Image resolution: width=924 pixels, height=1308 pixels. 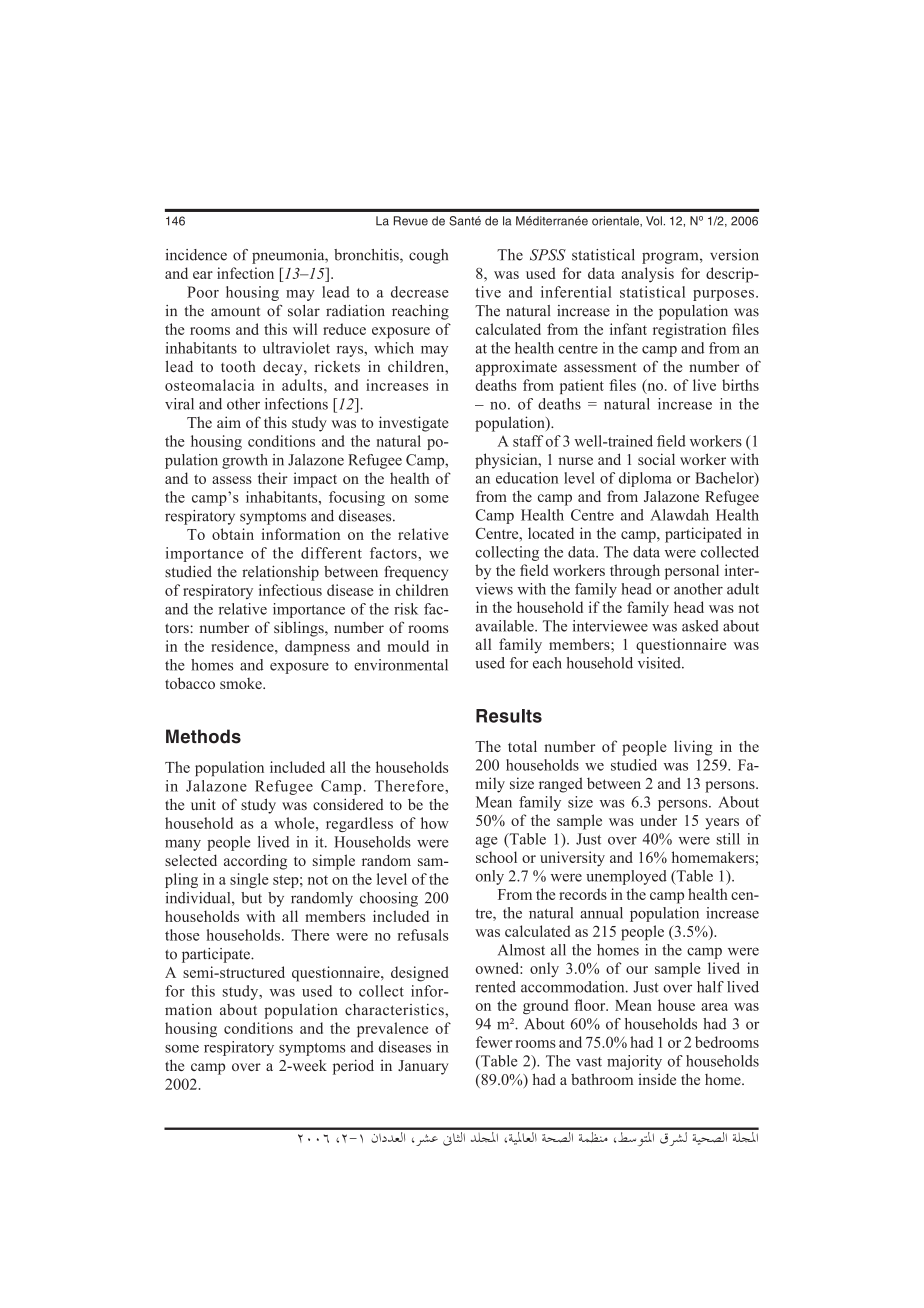 I want to click on period, so click(x=353, y=1067).
